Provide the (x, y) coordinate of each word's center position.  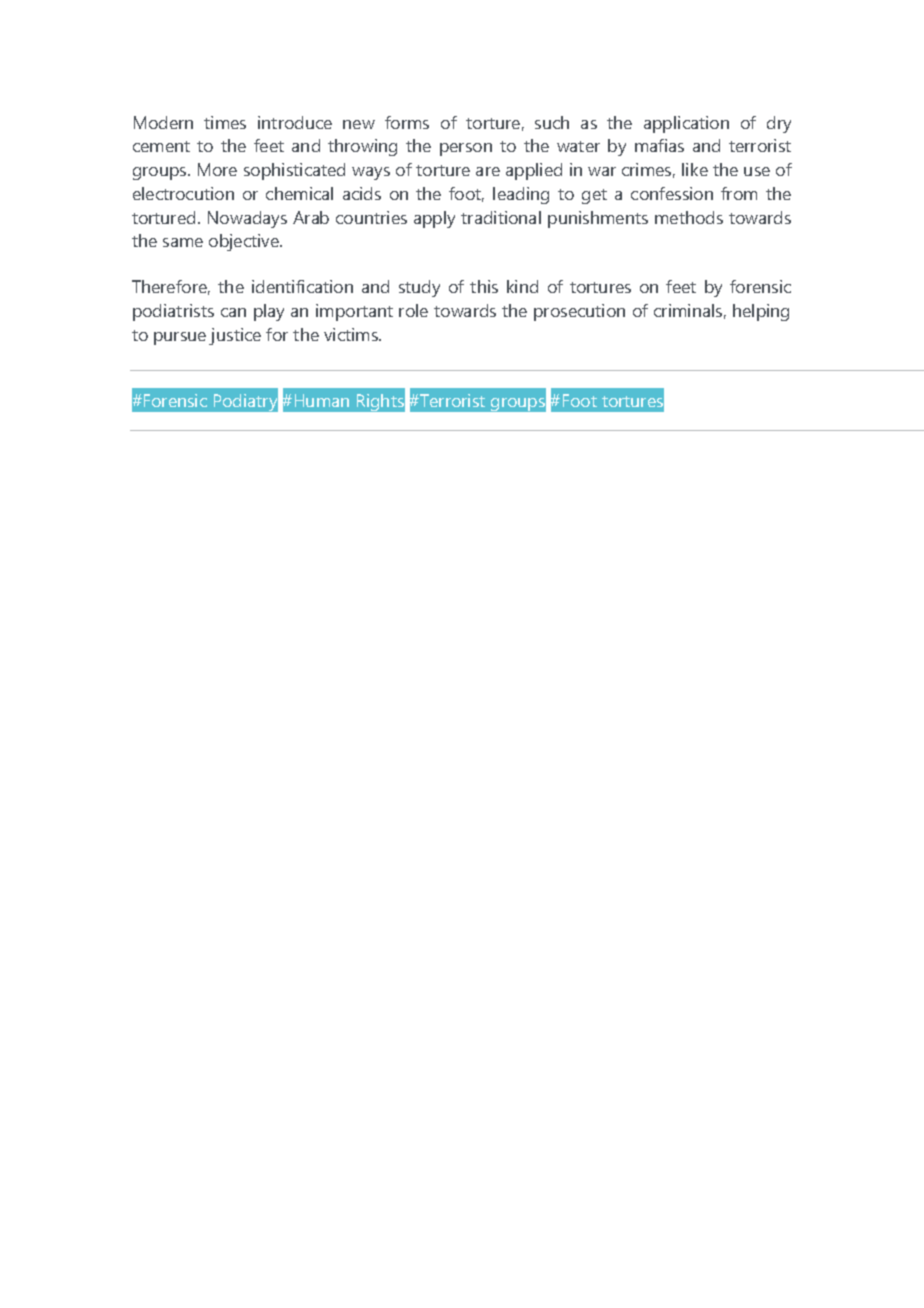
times (225, 122)
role (413, 310)
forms (407, 122)
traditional (501, 217)
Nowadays (247, 219)
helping (761, 312)
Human (322, 400)
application (686, 124)
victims (352, 334)
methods (689, 217)
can (233, 312)
